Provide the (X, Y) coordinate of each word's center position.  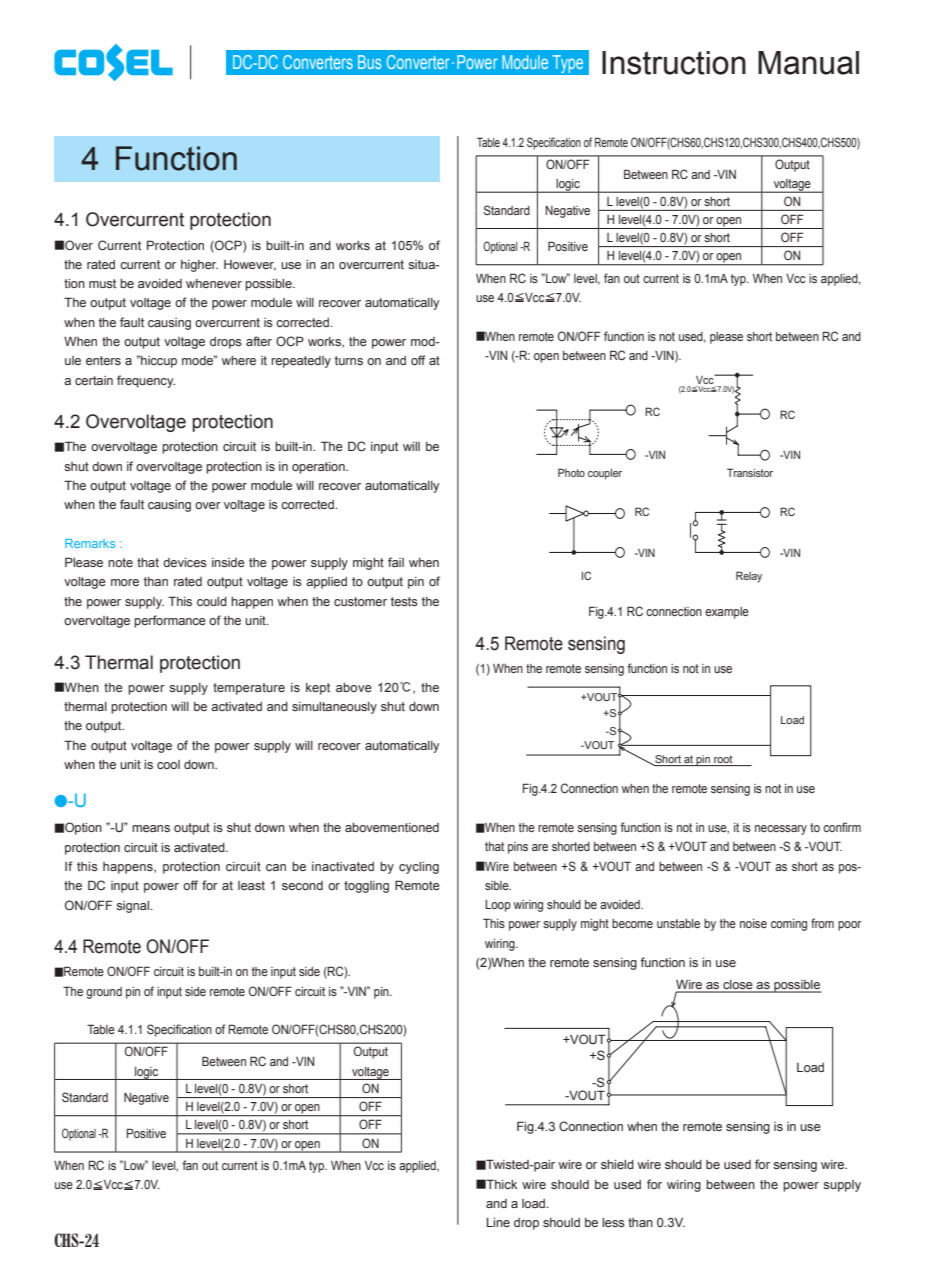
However (250, 265)
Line (498, 1222)
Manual (808, 63)
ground (104, 993)
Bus (369, 62)
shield (617, 1164)
